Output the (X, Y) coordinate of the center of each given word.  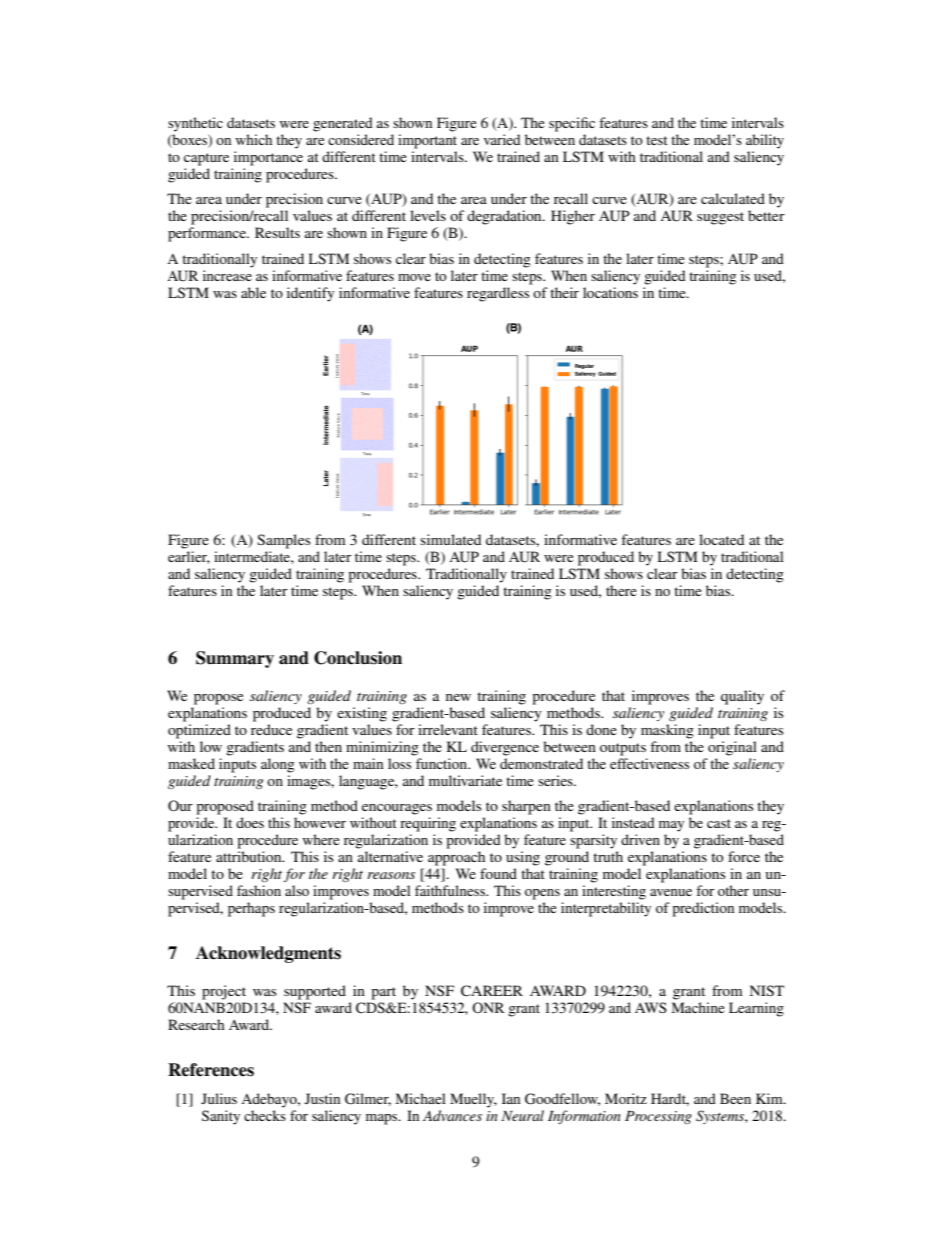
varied (502, 139)
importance (268, 158)
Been (735, 1098)
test (657, 140)
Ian (511, 1098)
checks (265, 1115)
